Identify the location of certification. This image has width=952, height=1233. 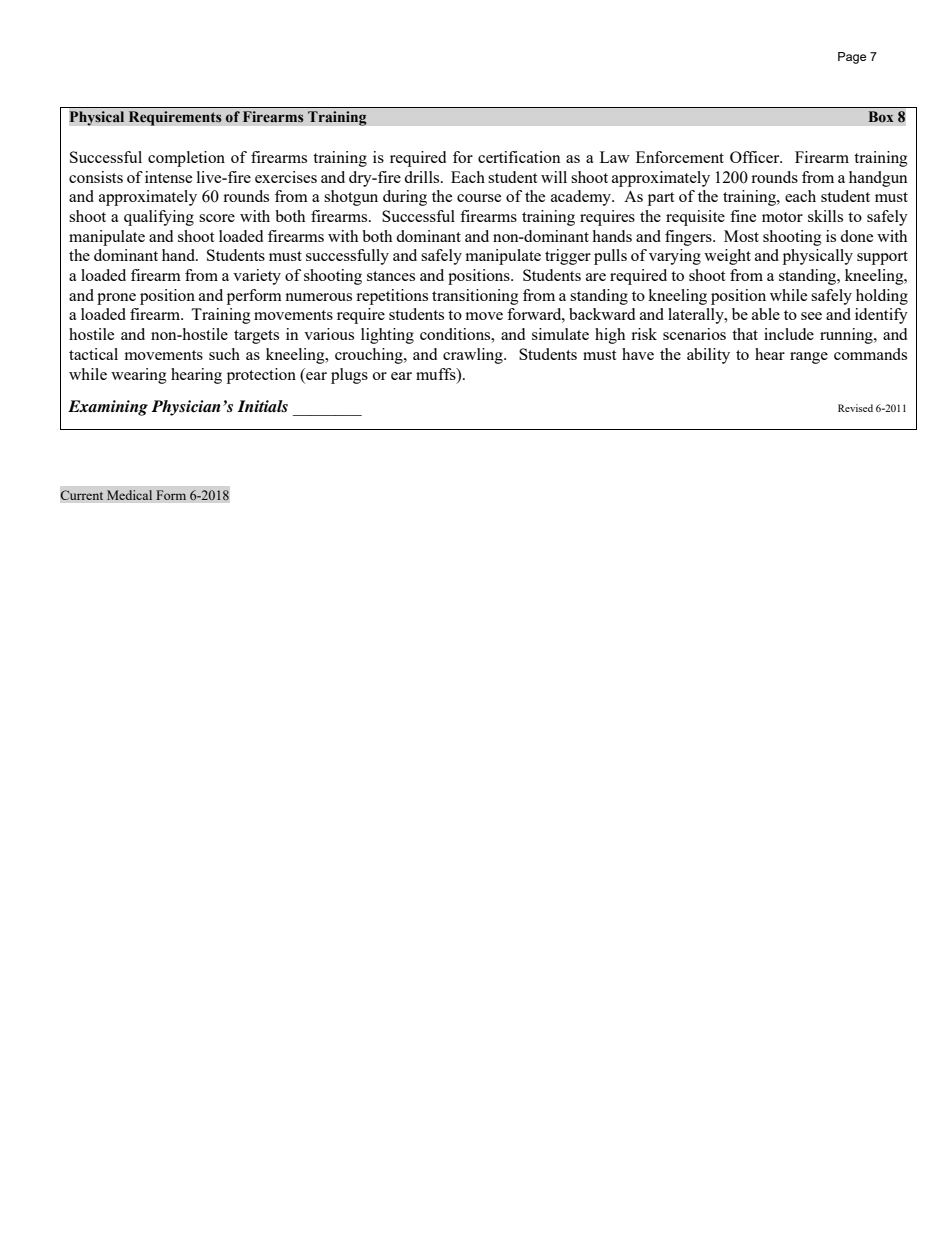
(519, 157).
